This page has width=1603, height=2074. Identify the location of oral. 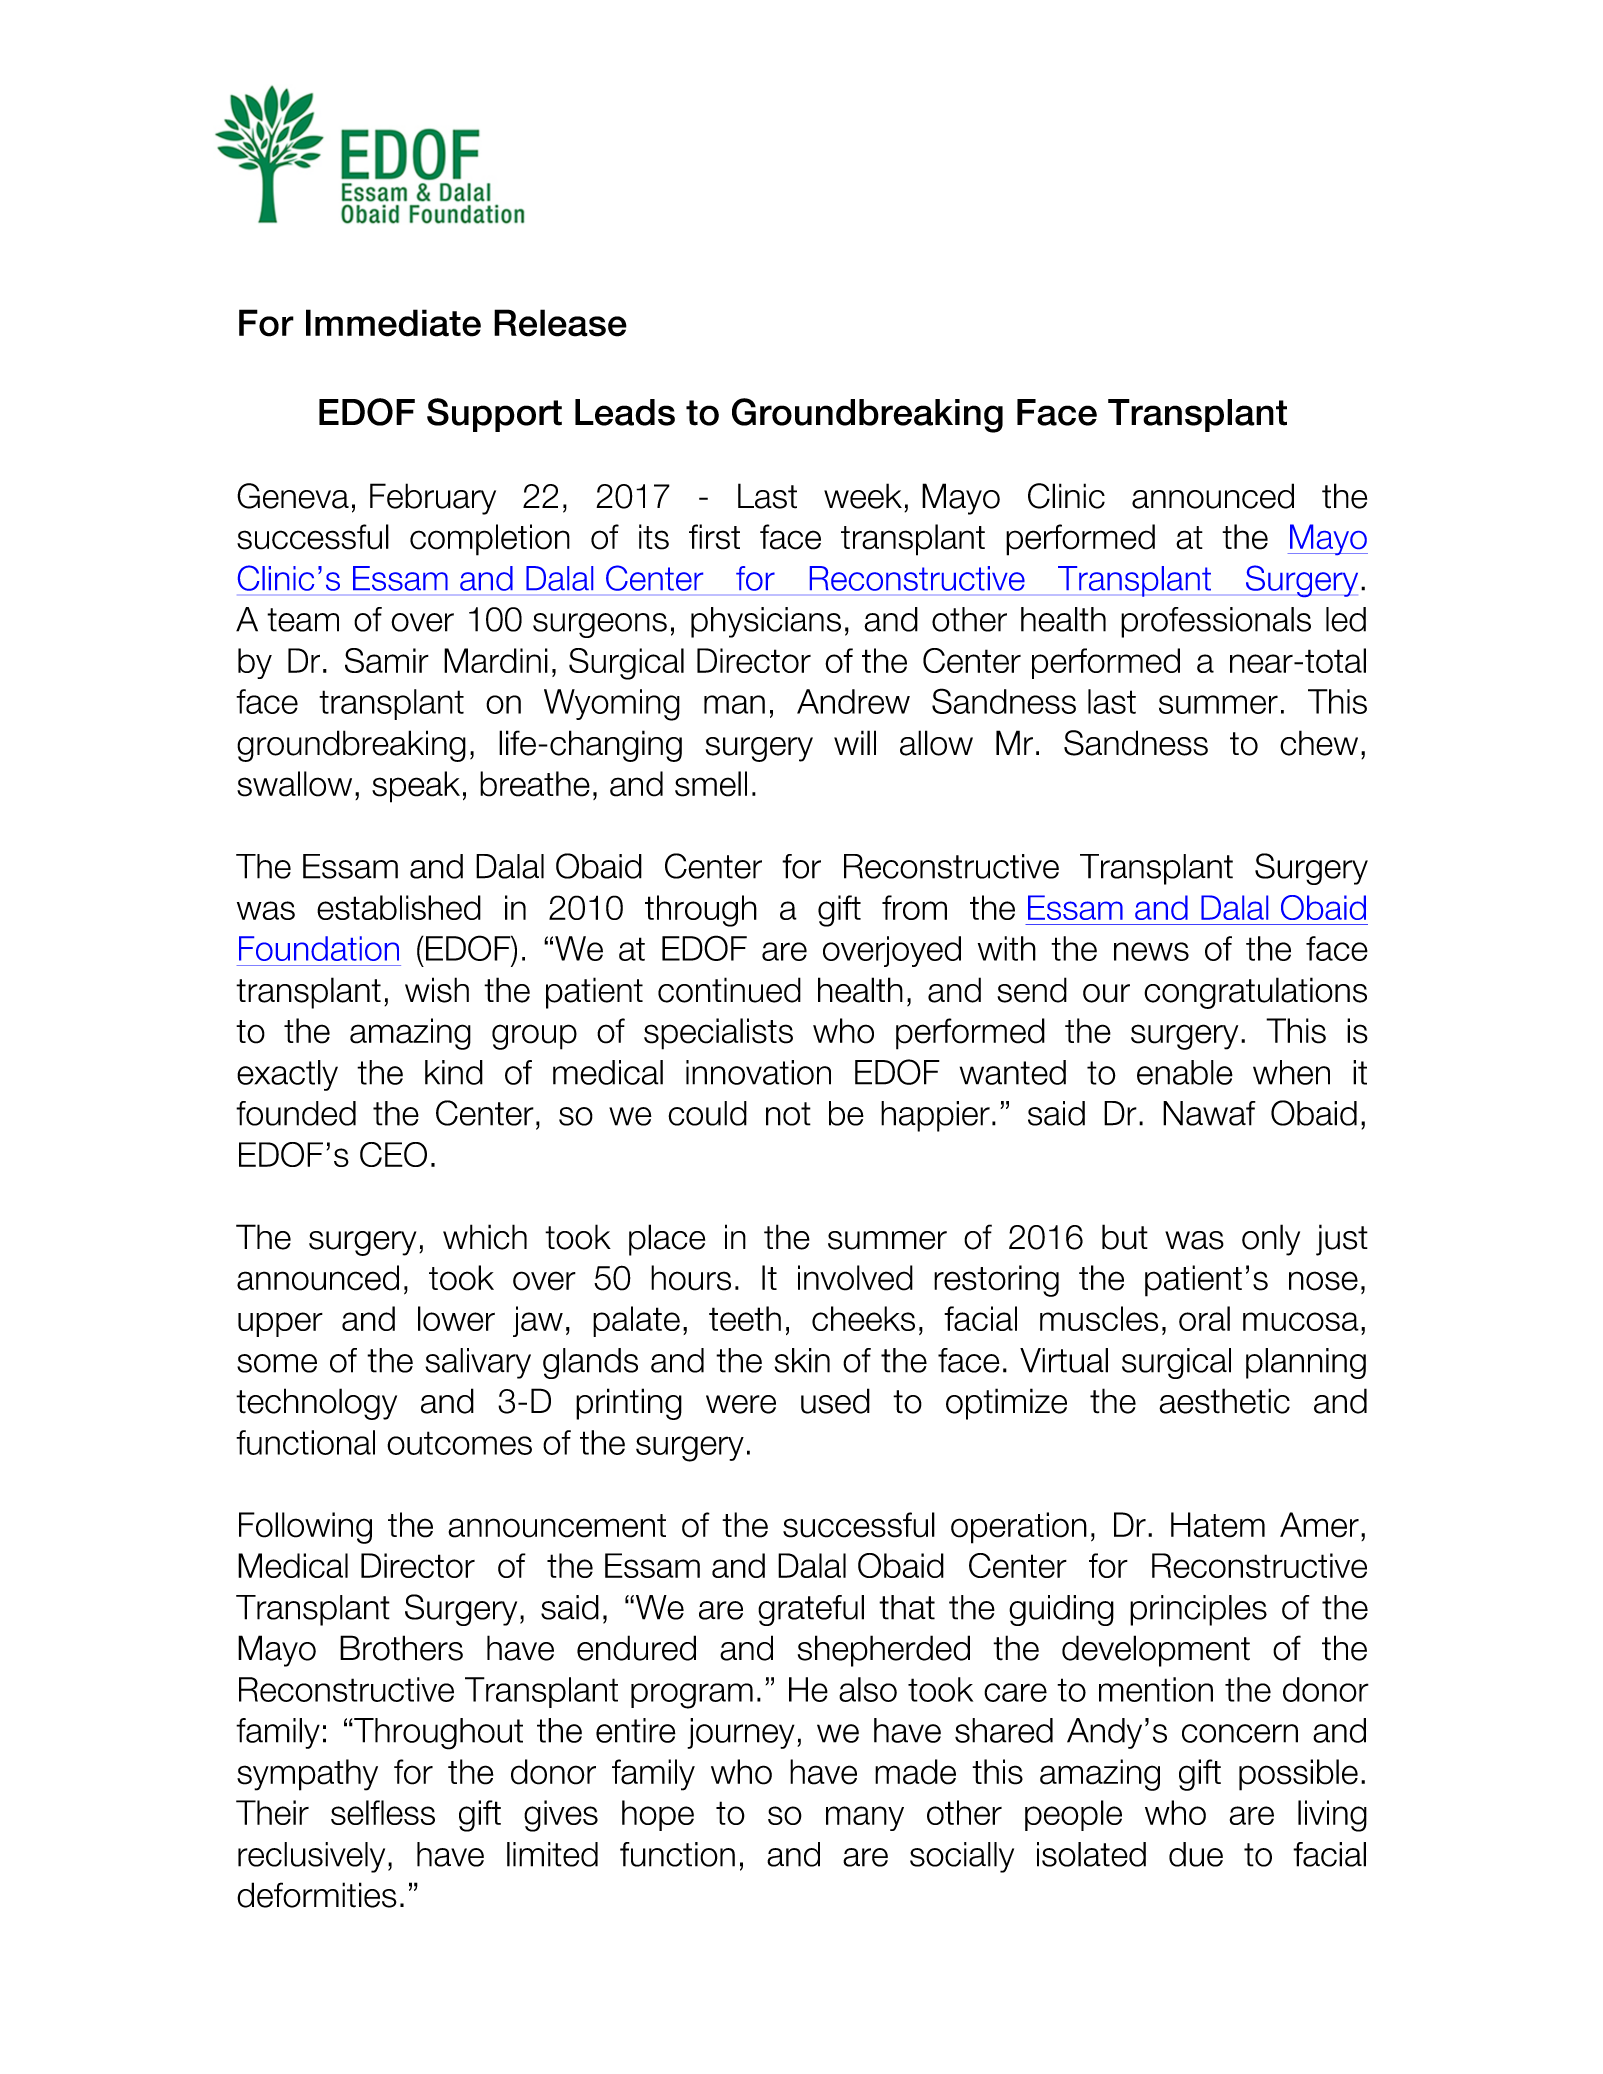
(1204, 1318).
